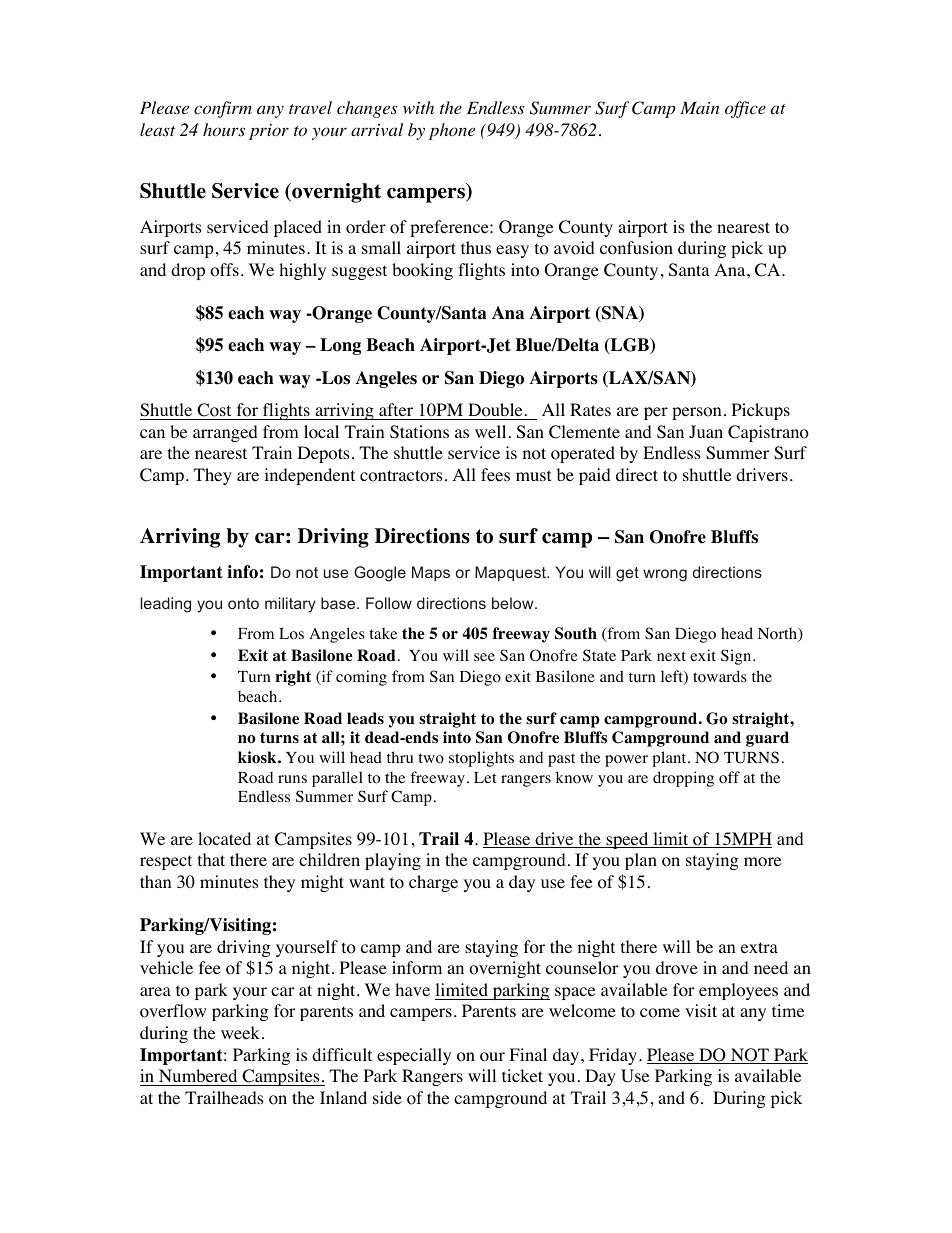 The width and height of the document is (952, 1233). I want to click on onto, so click(243, 603).
